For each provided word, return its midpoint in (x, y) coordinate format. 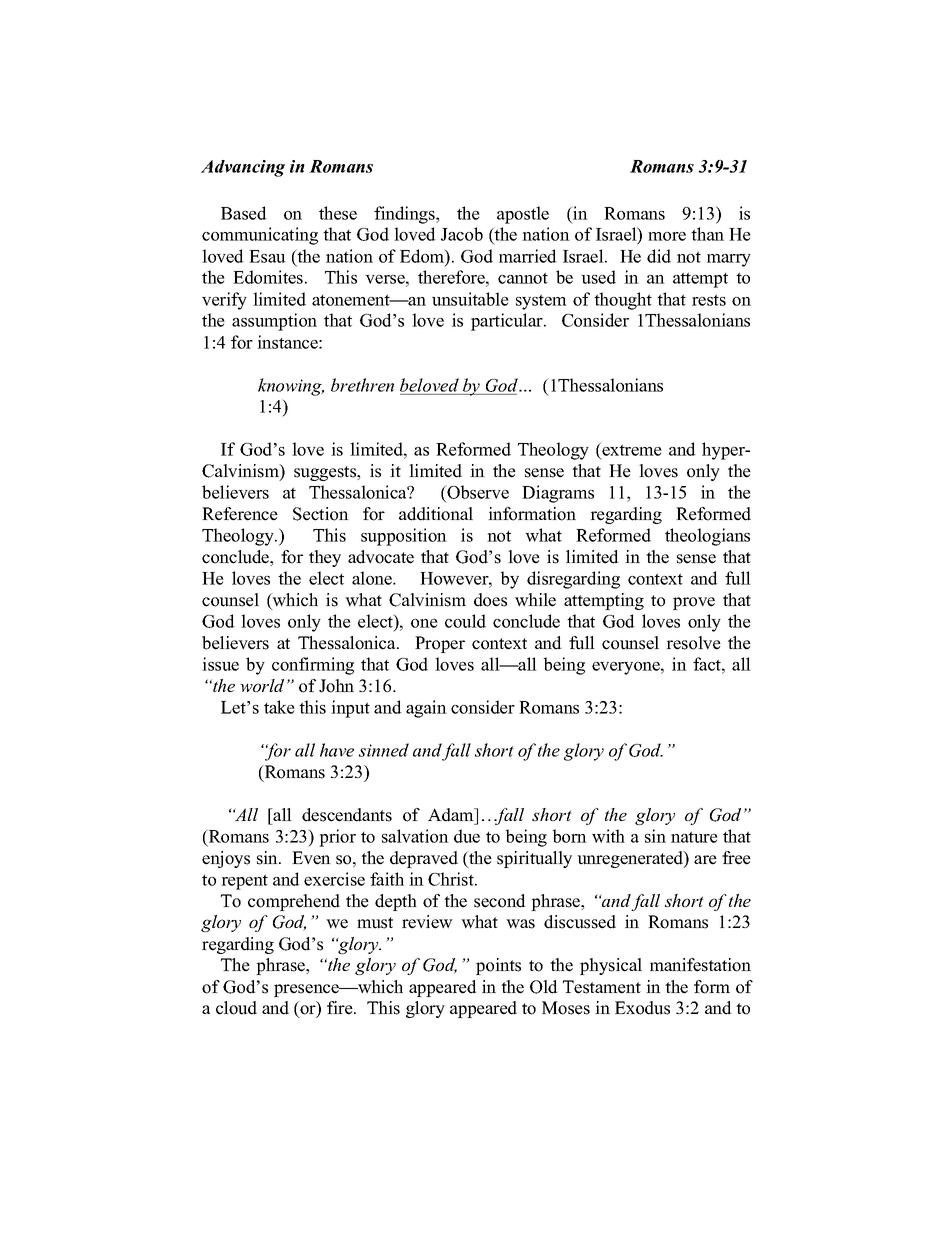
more (667, 236)
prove (694, 603)
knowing (291, 387)
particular (508, 322)
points (498, 966)
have (337, 750)
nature (694, 837)
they (325, 558)
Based (244, 213)
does (490, 600)
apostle (523, 215)
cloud (236, 1008)
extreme (631, 450)
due (467, 836)
